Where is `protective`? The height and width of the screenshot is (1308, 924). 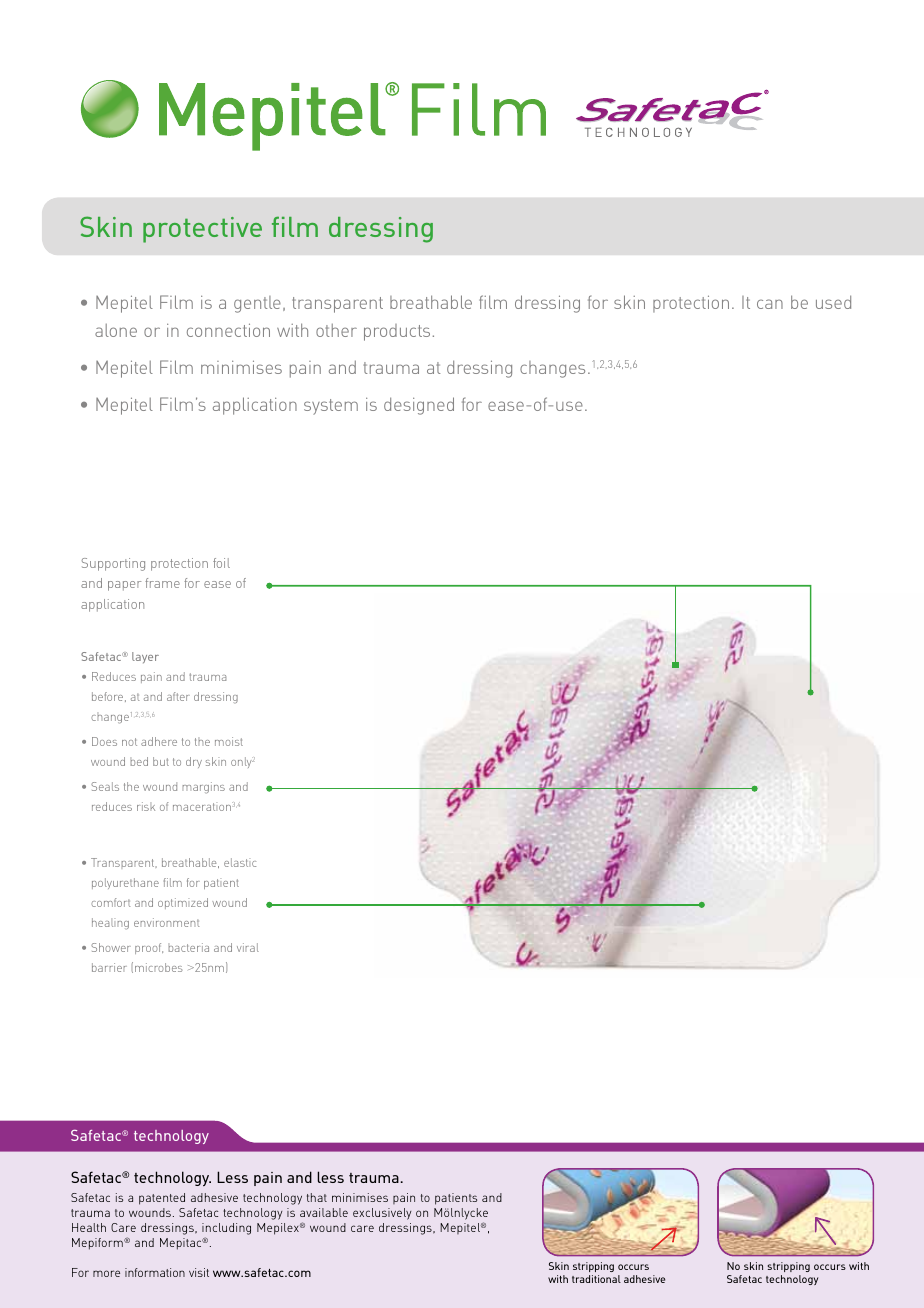 protective is located at coordinates (202, 230).
